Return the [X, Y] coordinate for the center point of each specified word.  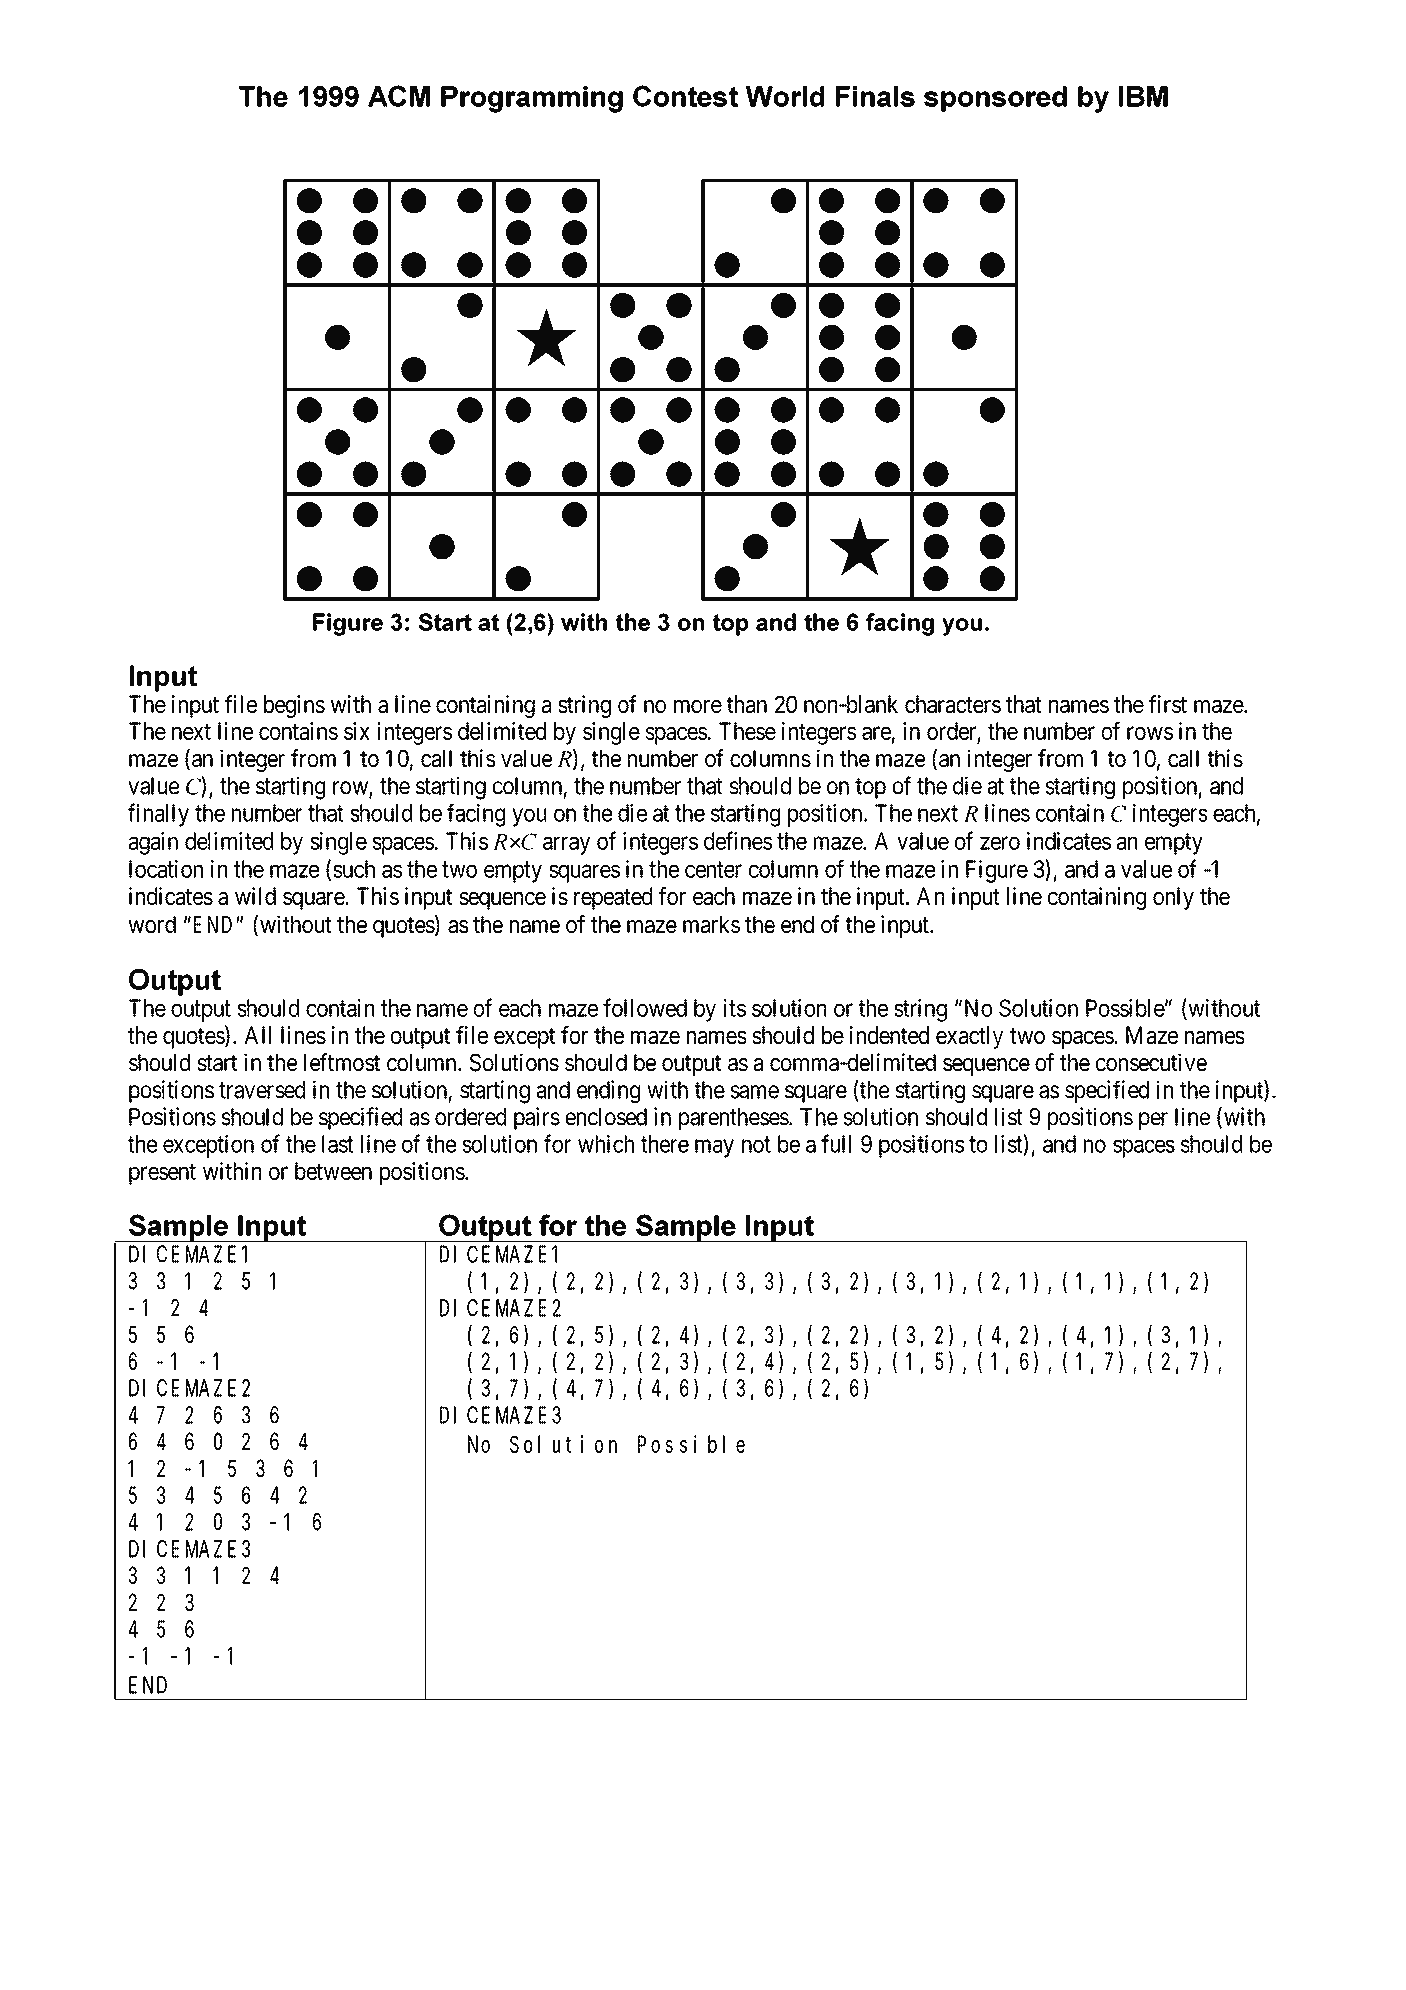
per [1153, 1121]
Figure [997, 871]
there [665, 1144]
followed [645, 1007]
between [333, 1171]
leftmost [342, 1062]
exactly [969, 1037]
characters [953, 704]
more [698, 706]
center [713, 870]
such [354, 869]
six [357, 731]
